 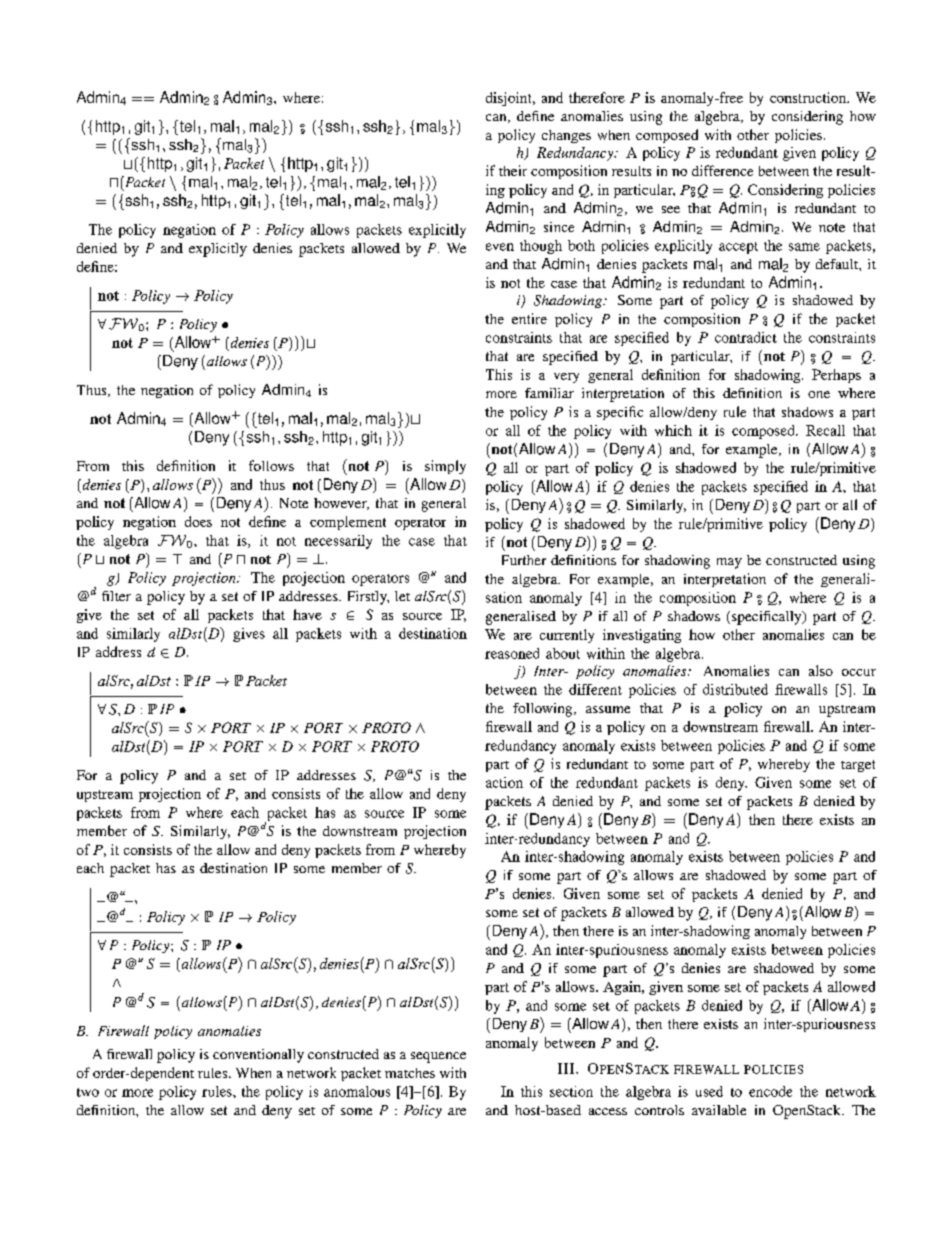 What do you see at coordinates (504, 782) in the screenshot?
I see `action` at bounding box center [504, 782].
